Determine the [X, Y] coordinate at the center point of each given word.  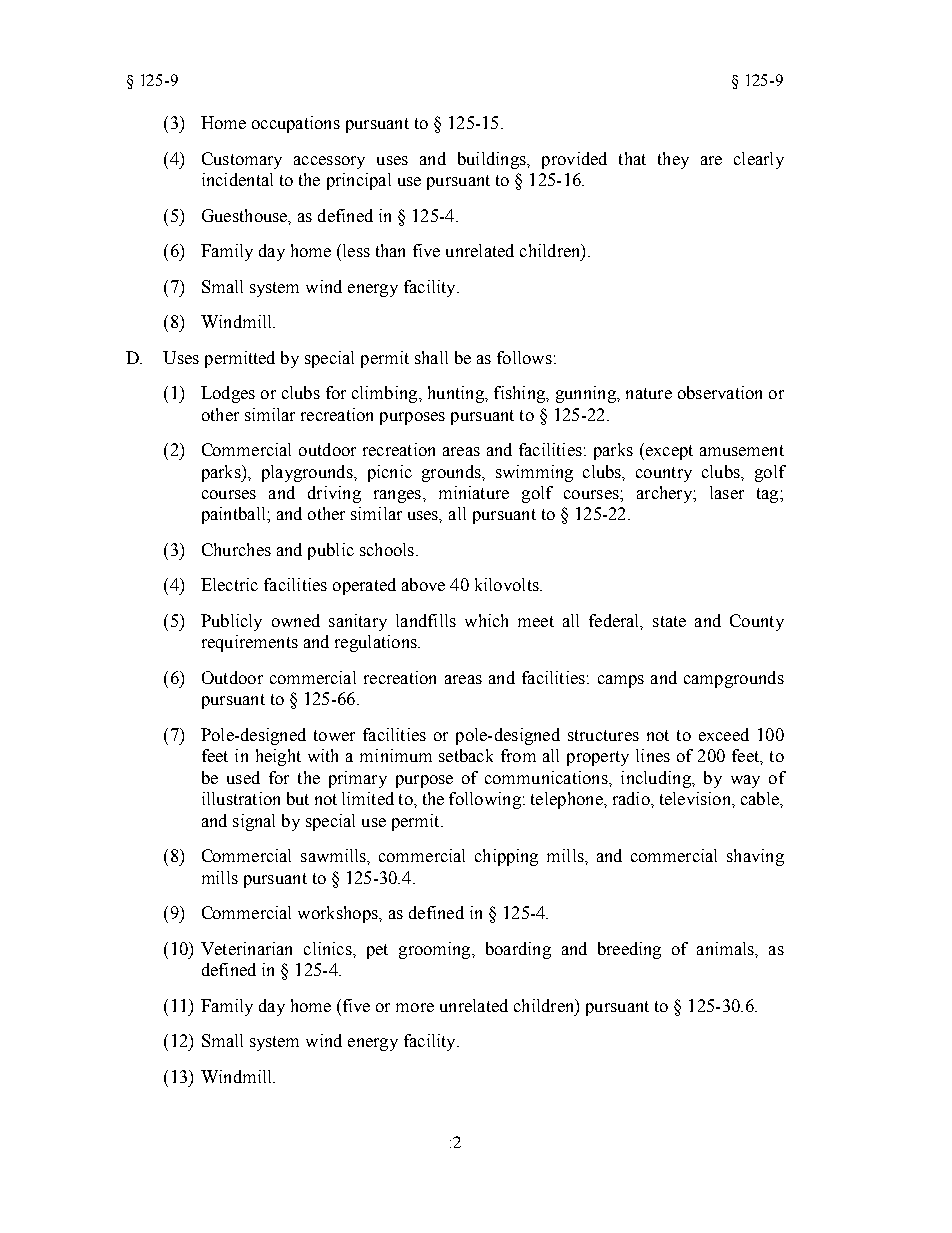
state [669, 621]
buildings [493, 160]
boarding [518, 950]
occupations [296, 124]
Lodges [228, 394]
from [518, 755]
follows [524, 357]
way [745, 781]
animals [726, 948]
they [673, 160]
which [486, 620]
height [278, 757]
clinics [329, 948]
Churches [236, 549]
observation [720, 392]
